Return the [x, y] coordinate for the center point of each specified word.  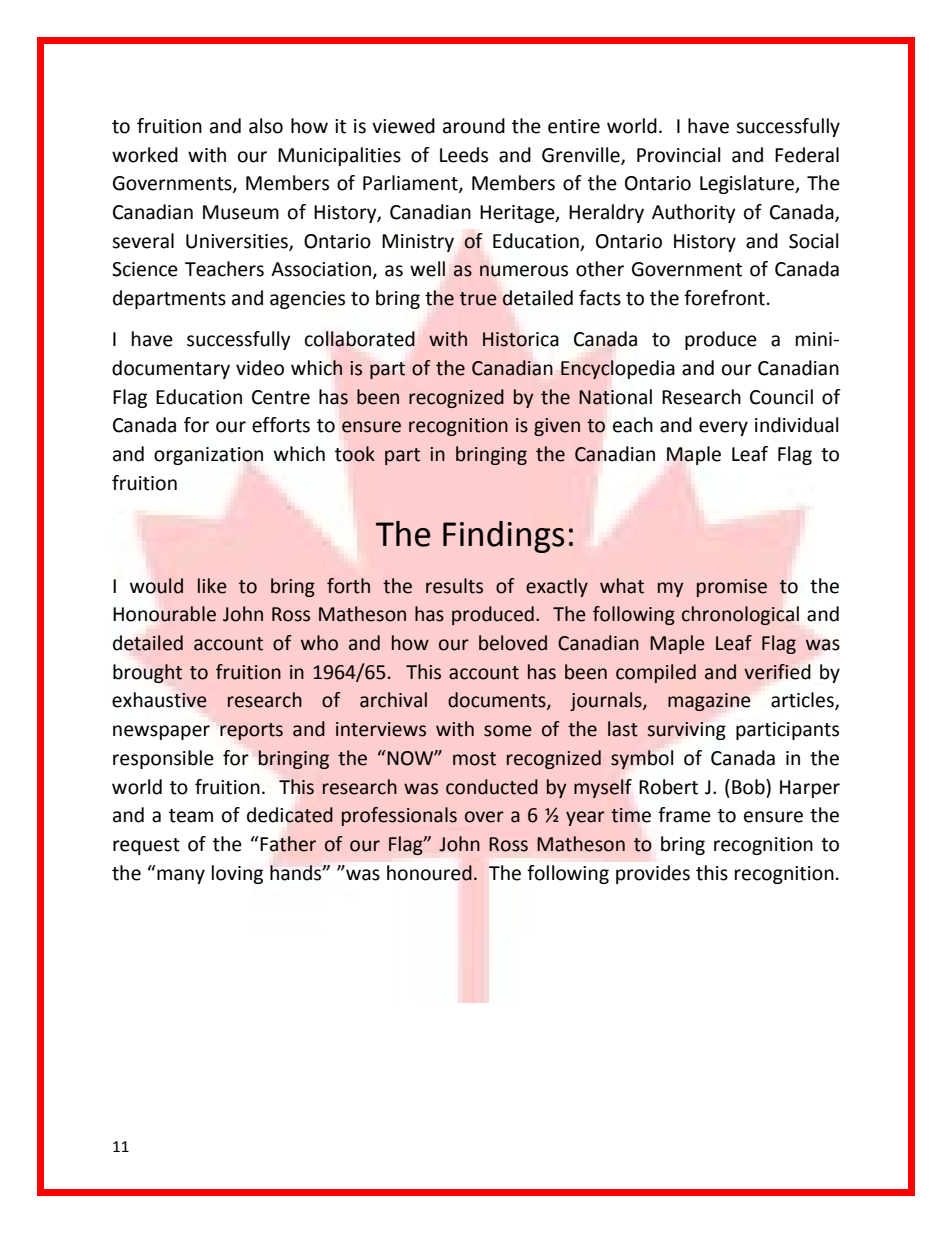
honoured [429, 873]
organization [208, 456]
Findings [503, 537]
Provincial [678, 155]
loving [237, 874]
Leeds [464, 155]
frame [684, 815]
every [723, 428]
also [266, 126]
